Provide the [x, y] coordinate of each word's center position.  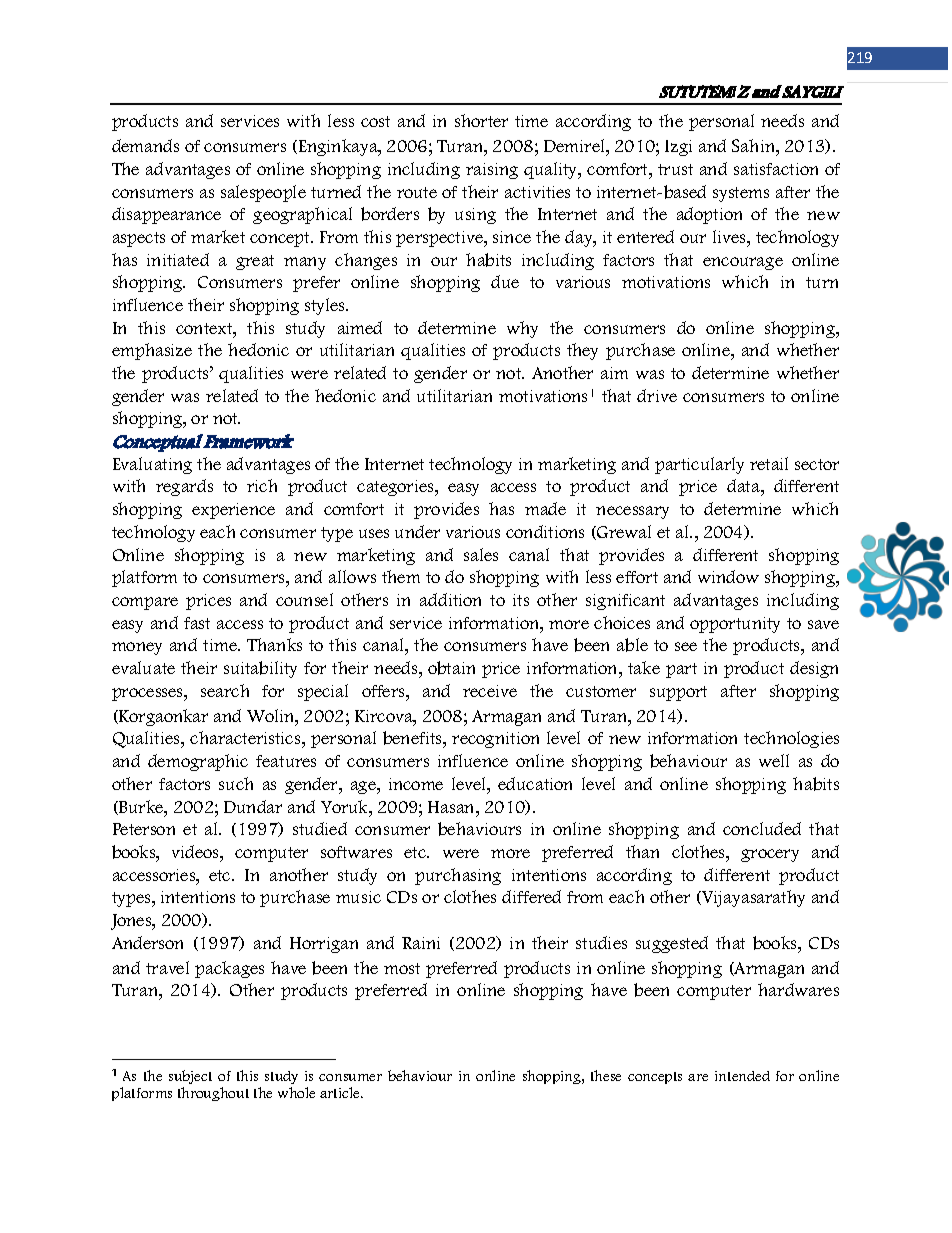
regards [184, 487]
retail [769, 463]
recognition [495, 740]
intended [742, 1076]
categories [396, 488]
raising [492, 171]
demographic [198, 762]
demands [145, 145]
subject [190, 1079]
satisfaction [776, 169]
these [606, 1075]
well [774, 760]
